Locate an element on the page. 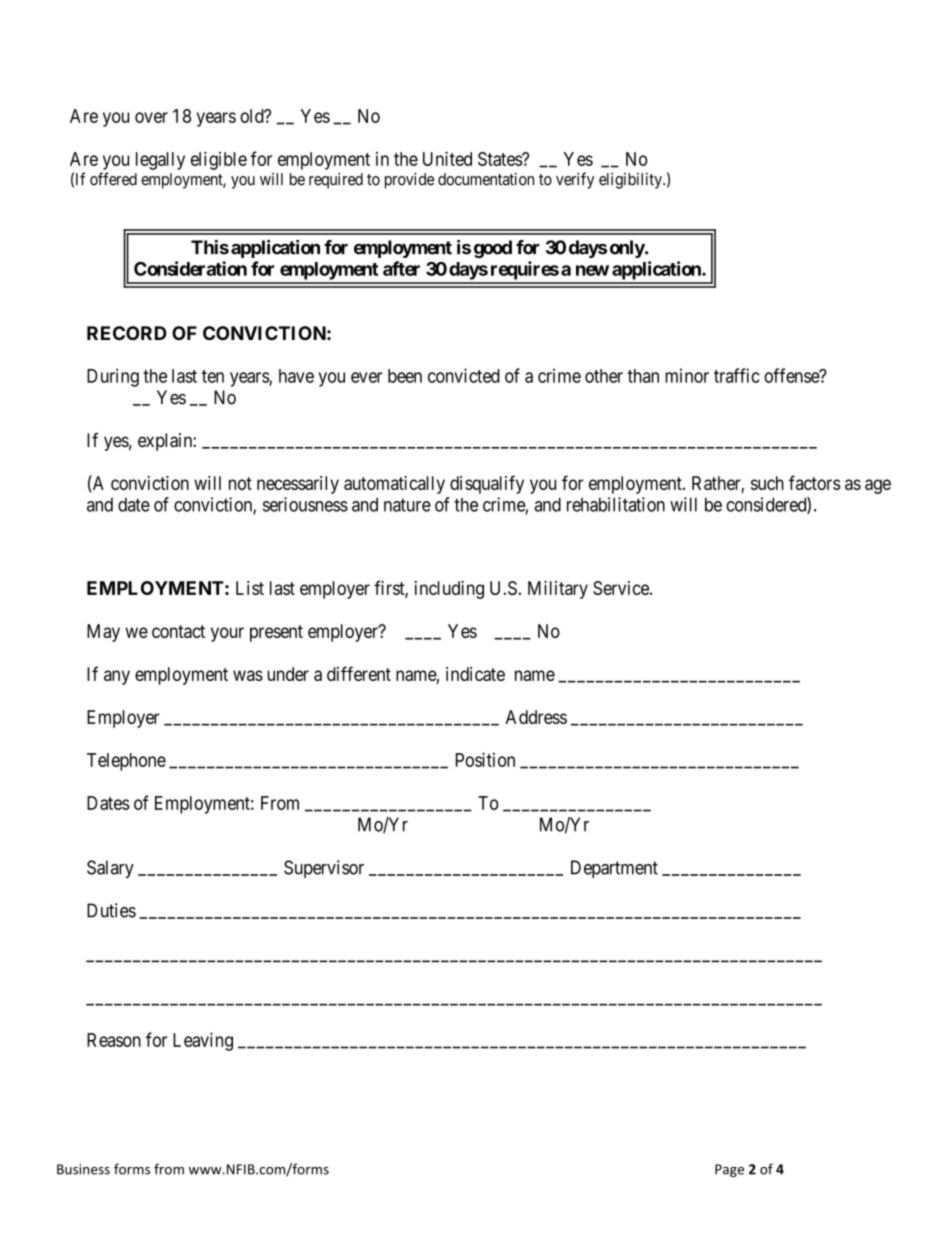 The image size is (952, 1233). eligibility is located at coordinates (631, 181).
